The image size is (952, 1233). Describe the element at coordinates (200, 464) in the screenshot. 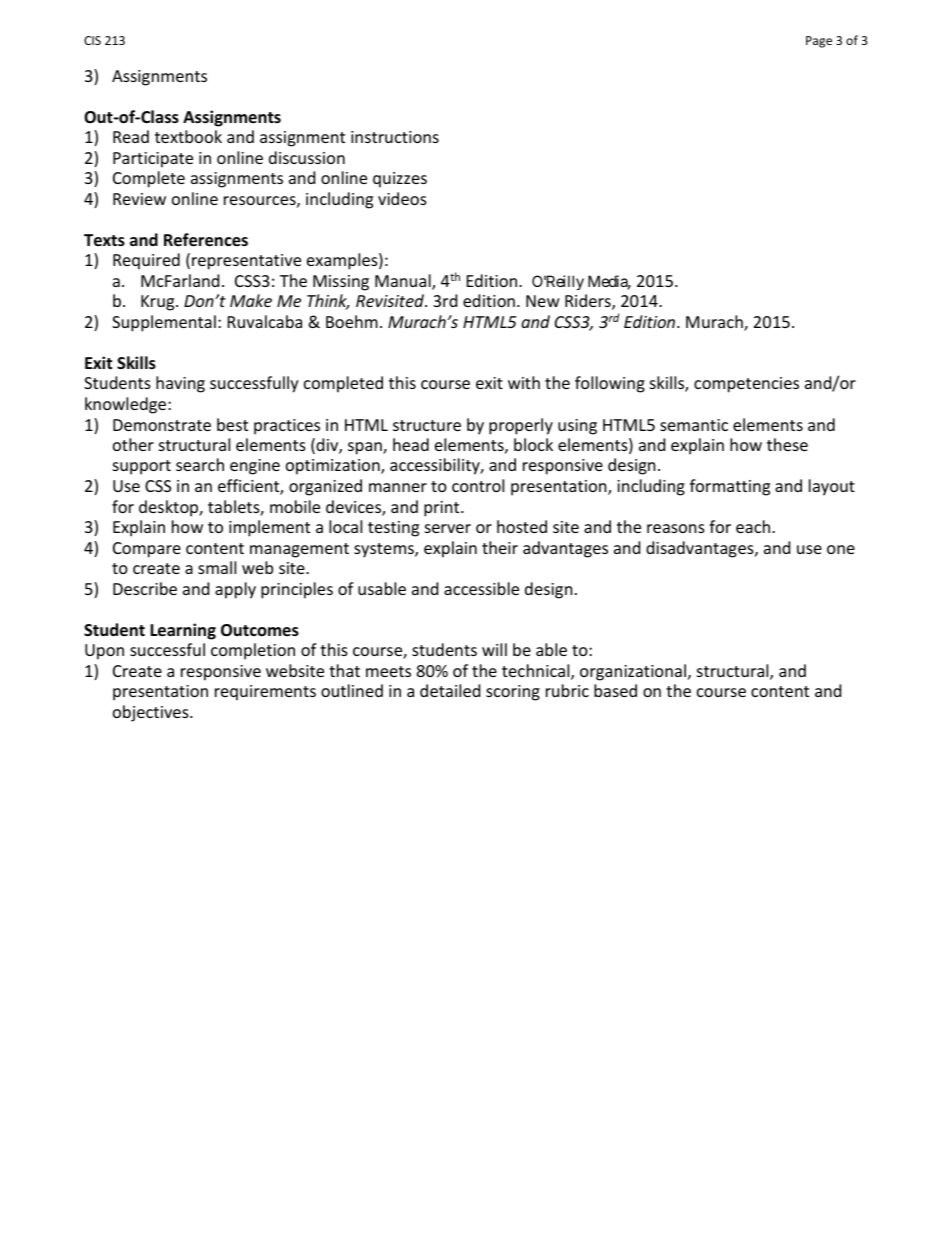

I see `search` at that location.
